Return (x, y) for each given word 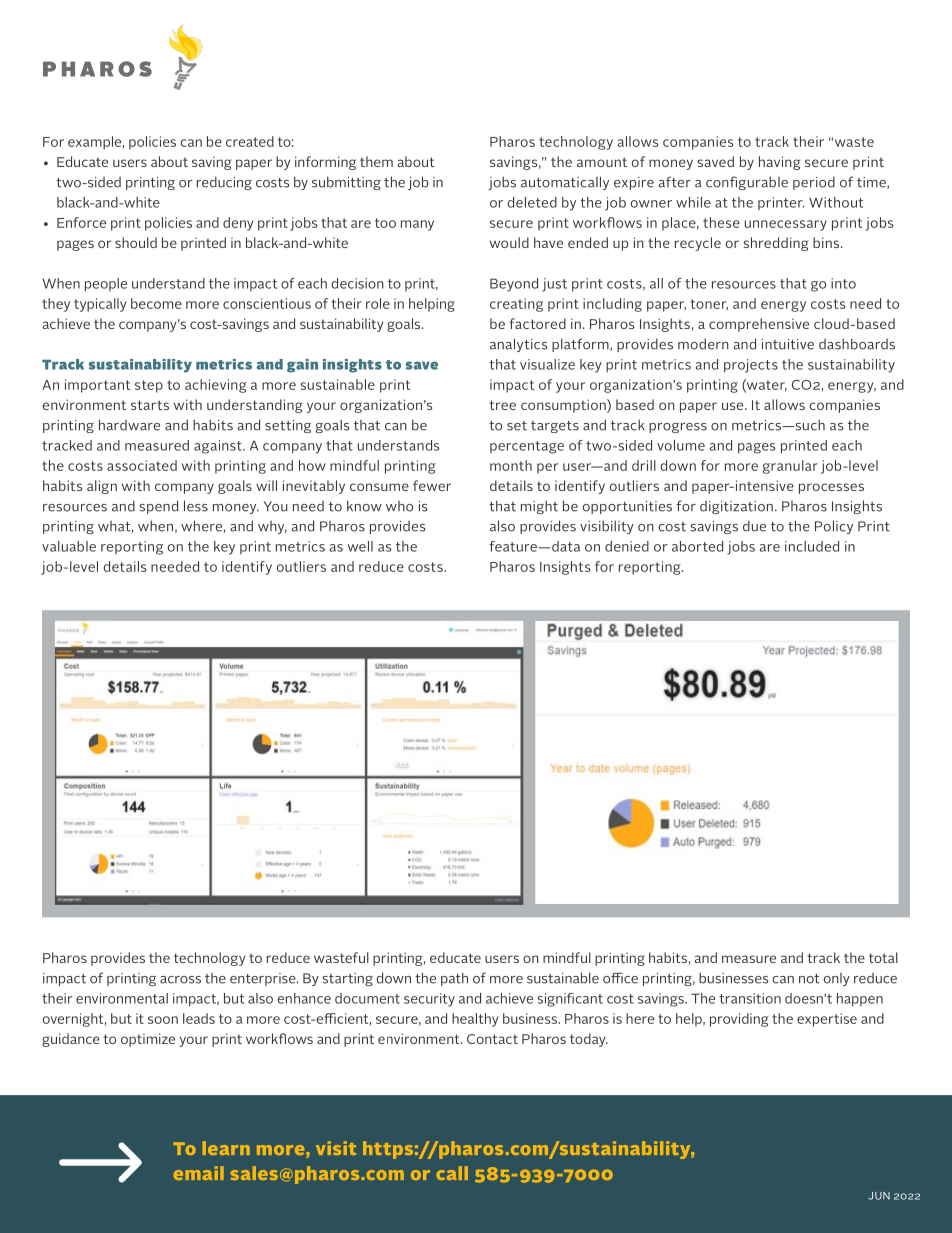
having (779, 163)
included (812, 546)
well (360, 546)
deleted (532, 202)
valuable (69, 546)
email (199, 1173)
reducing (224, 183)
